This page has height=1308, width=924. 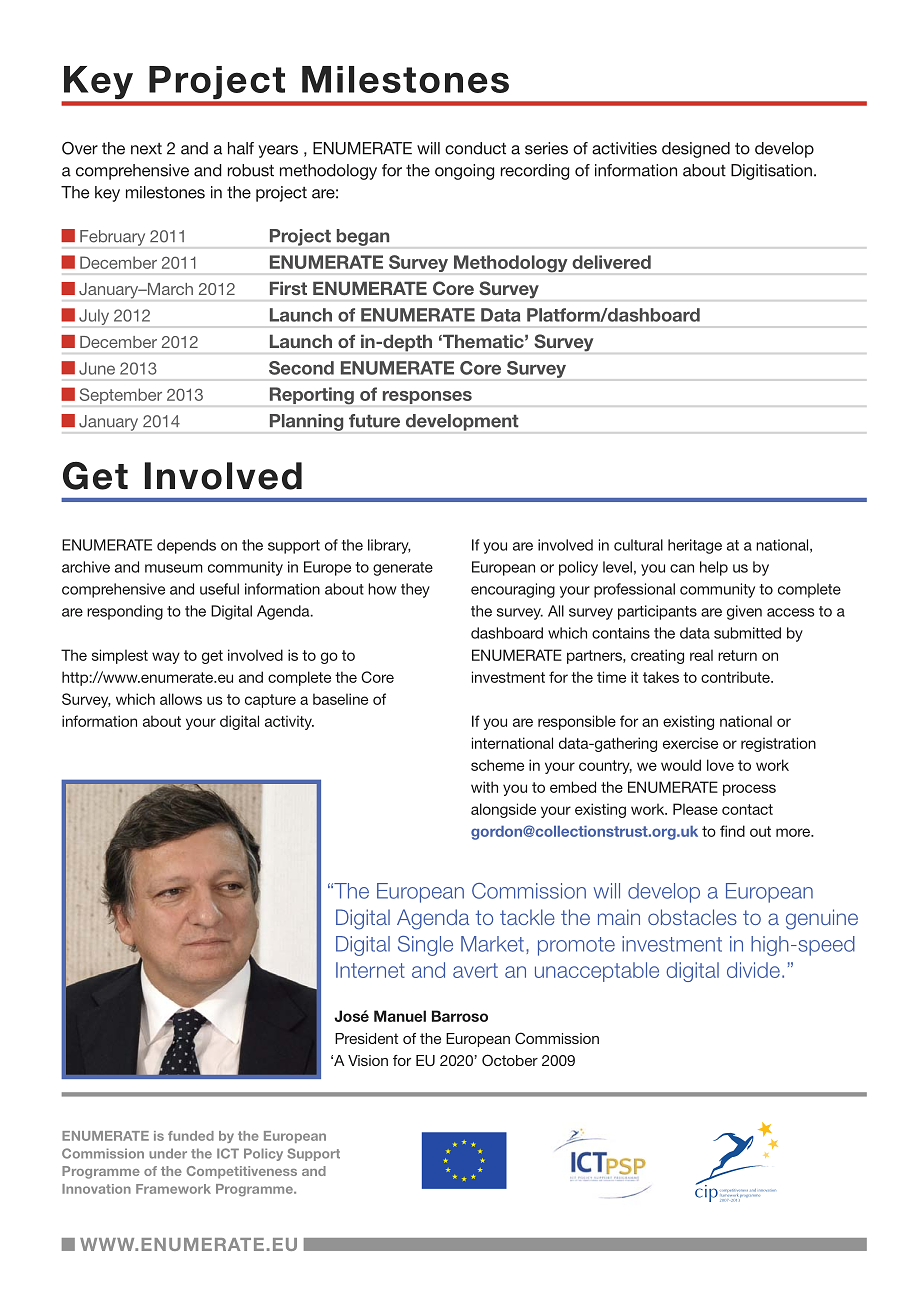 I want to click on depends, so click(x=186, y=546).
